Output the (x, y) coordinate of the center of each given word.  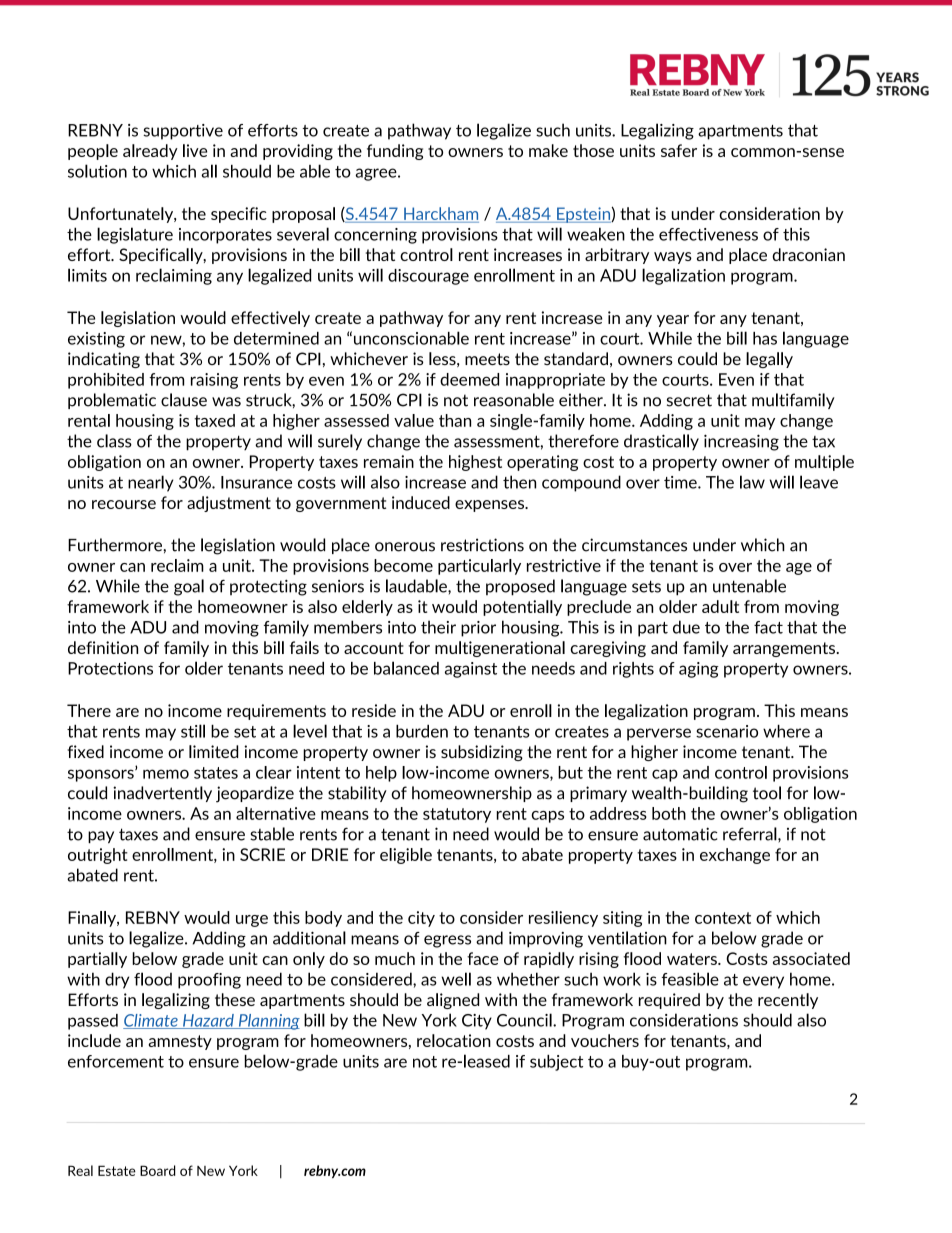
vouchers (605, 1040)
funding (395, 152)
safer (679, 150)
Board (158, 1170)
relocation (454, 1040)
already (150, 152)
